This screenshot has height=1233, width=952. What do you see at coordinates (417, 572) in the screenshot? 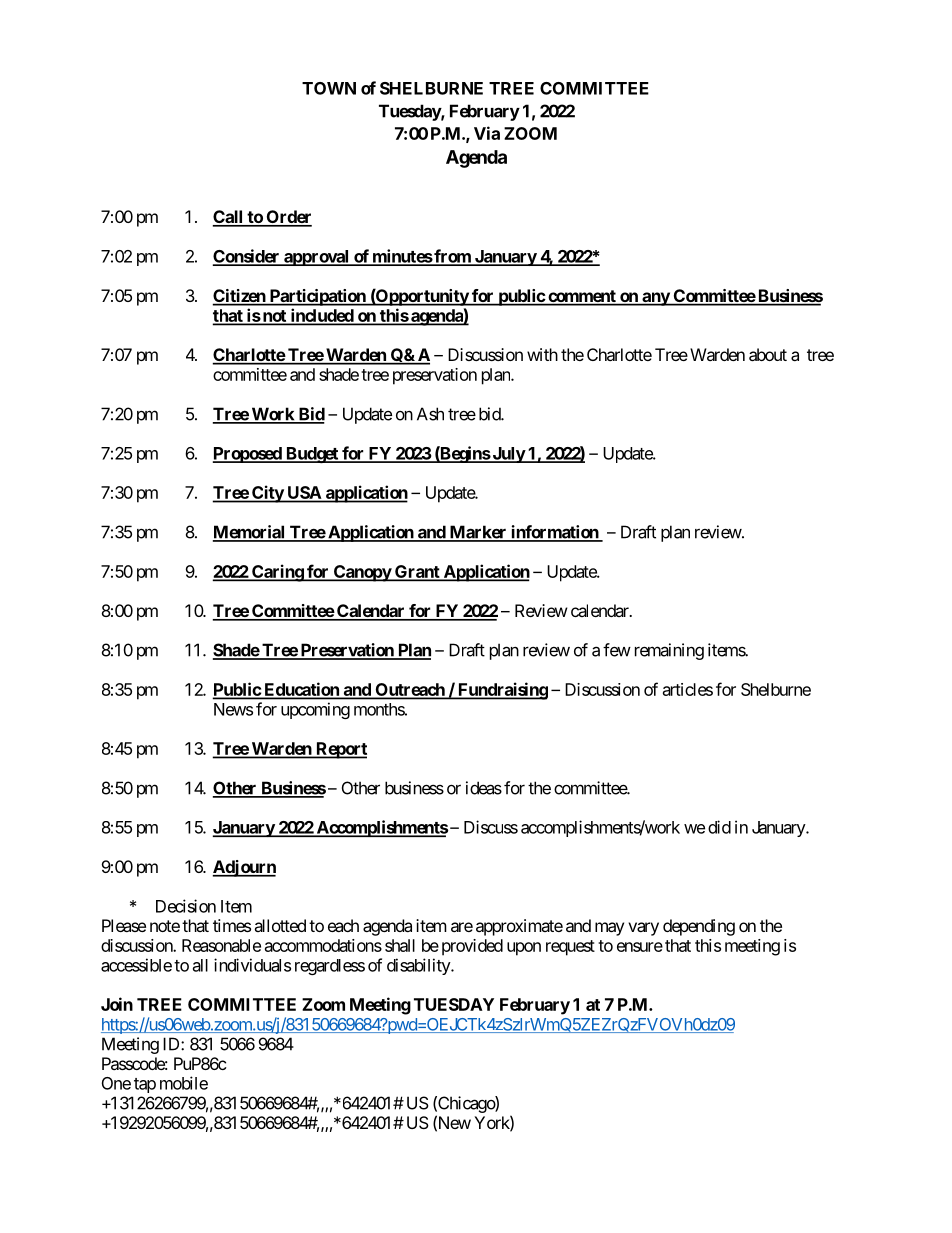
I see `Grant` at bounding box center [417, 572].
